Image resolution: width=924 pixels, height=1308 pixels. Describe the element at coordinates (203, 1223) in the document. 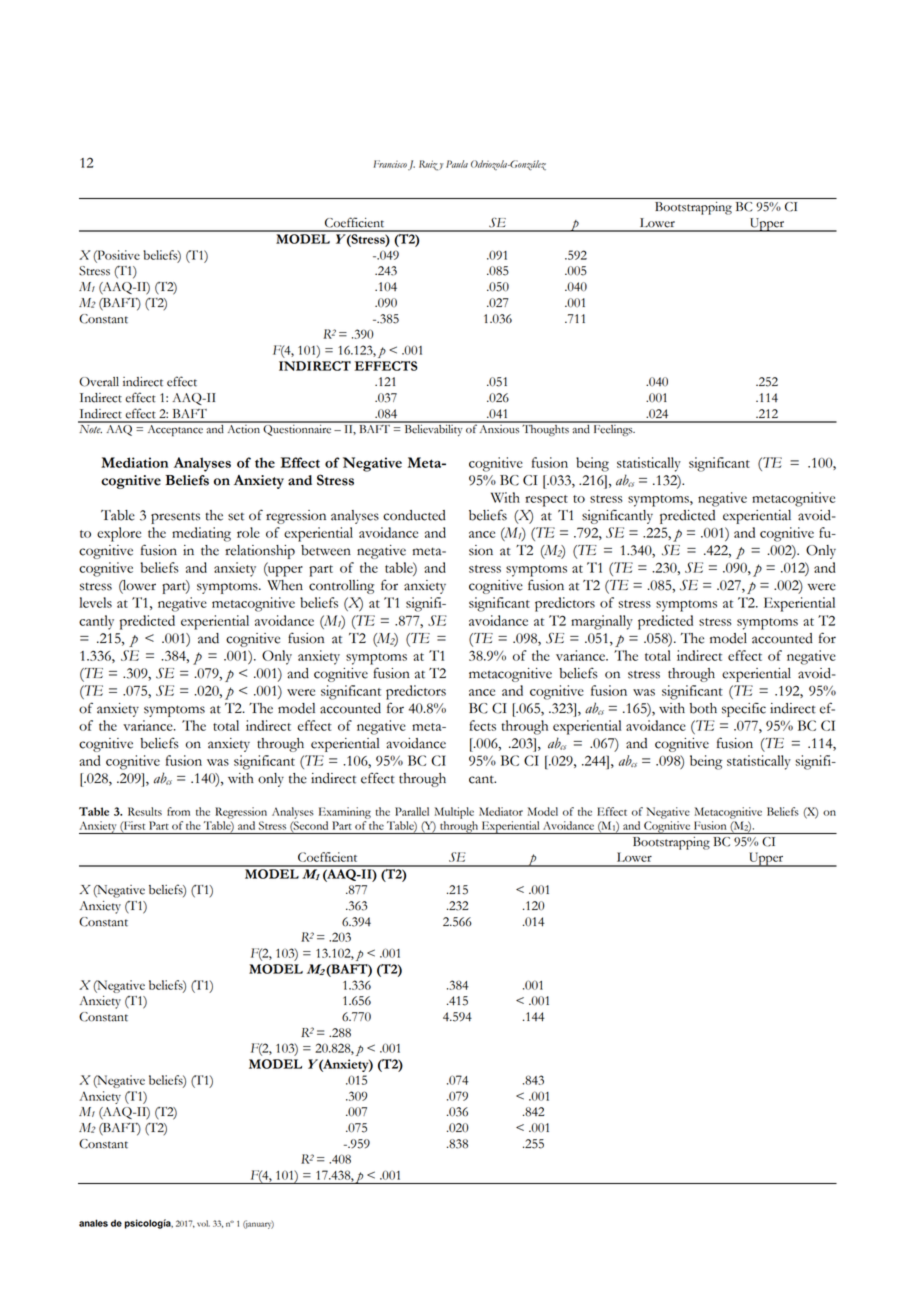

I see `vol` at that location.
